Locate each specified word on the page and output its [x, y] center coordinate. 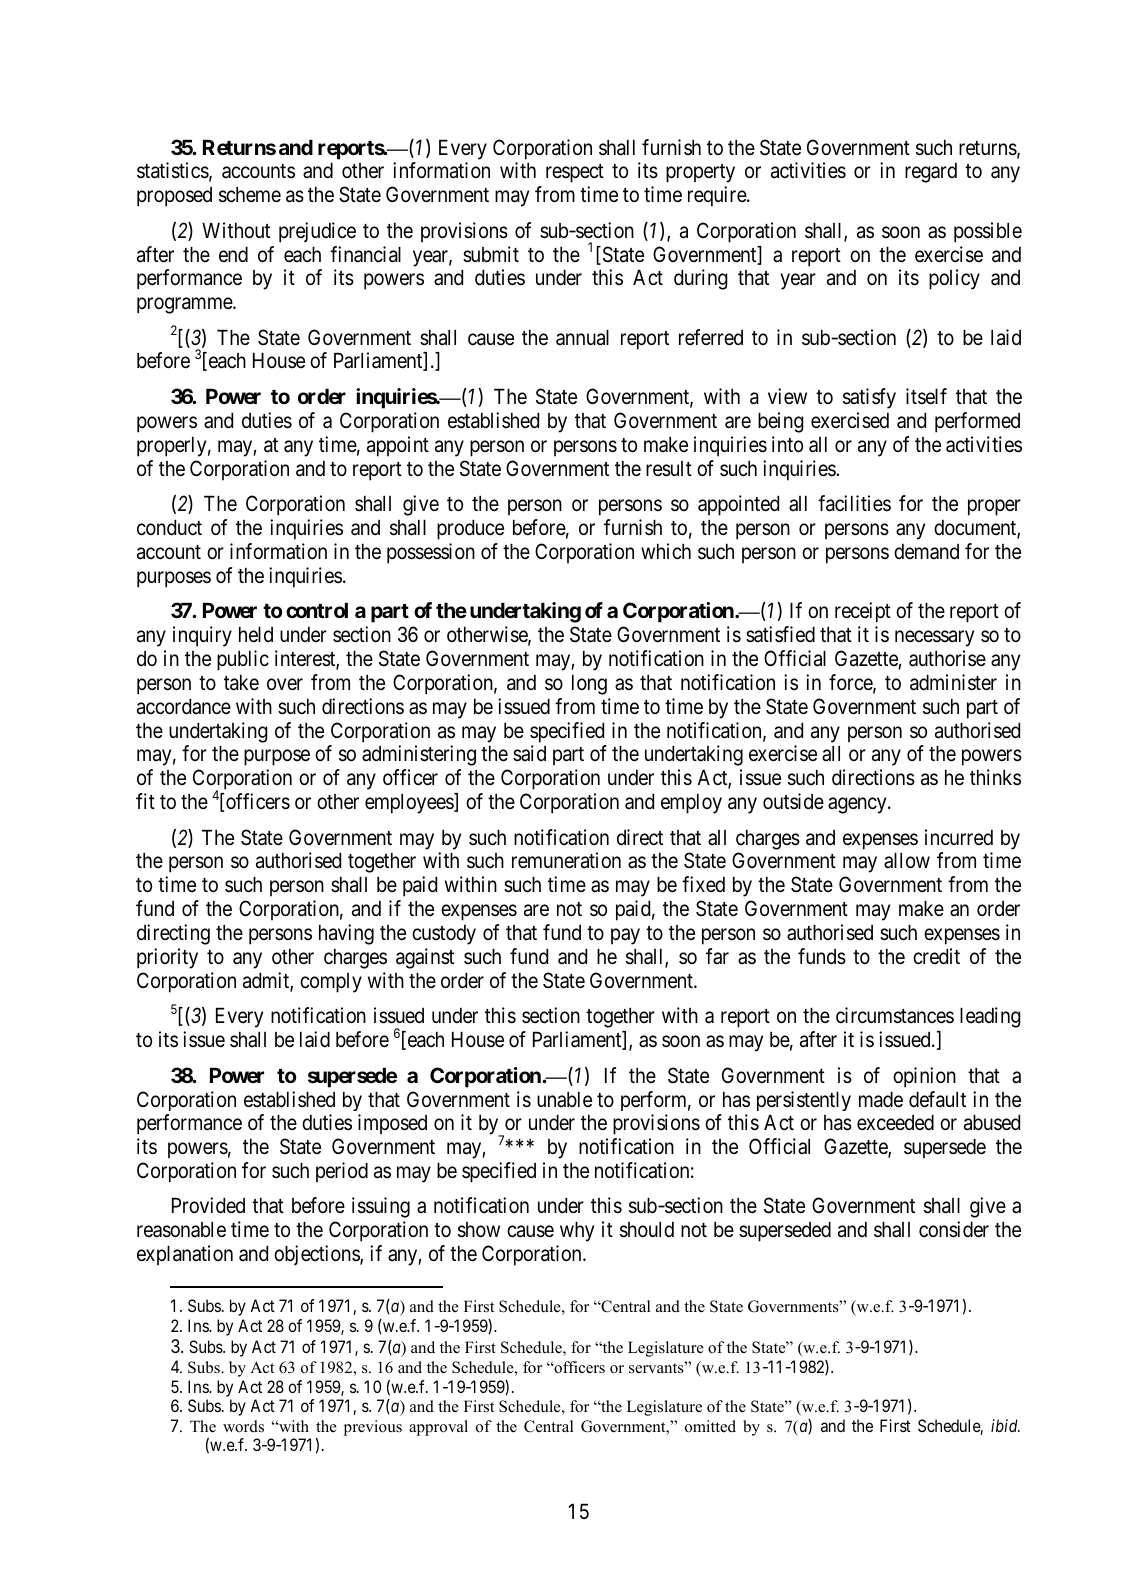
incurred [959, 837]
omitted [710, 1426]
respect [575, 173]
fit [145, 801]
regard [931, 173]
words [243, 1426]
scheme [250, 195]
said [529, 753]
